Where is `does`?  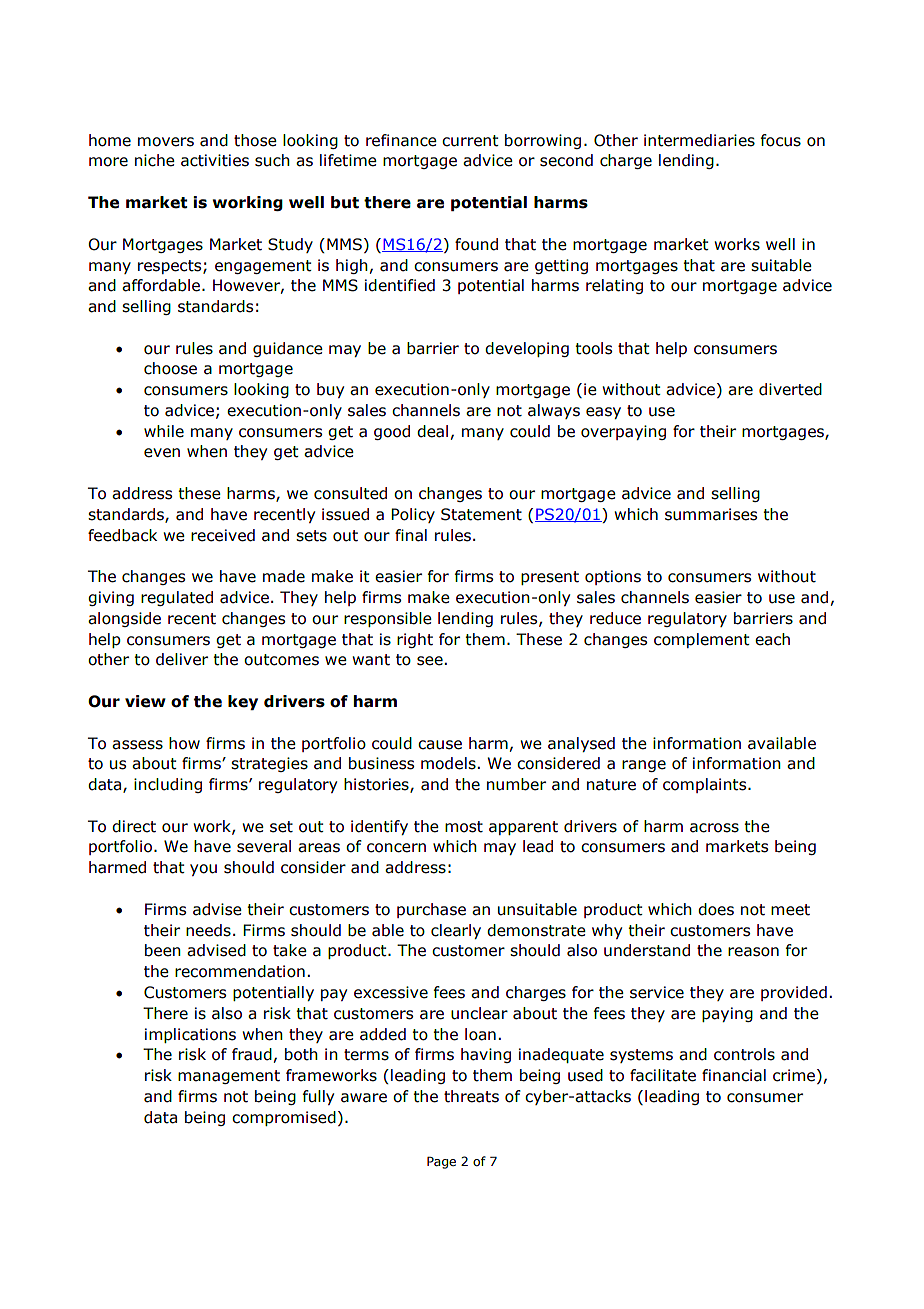
does is located at coordinates (716, 909).
